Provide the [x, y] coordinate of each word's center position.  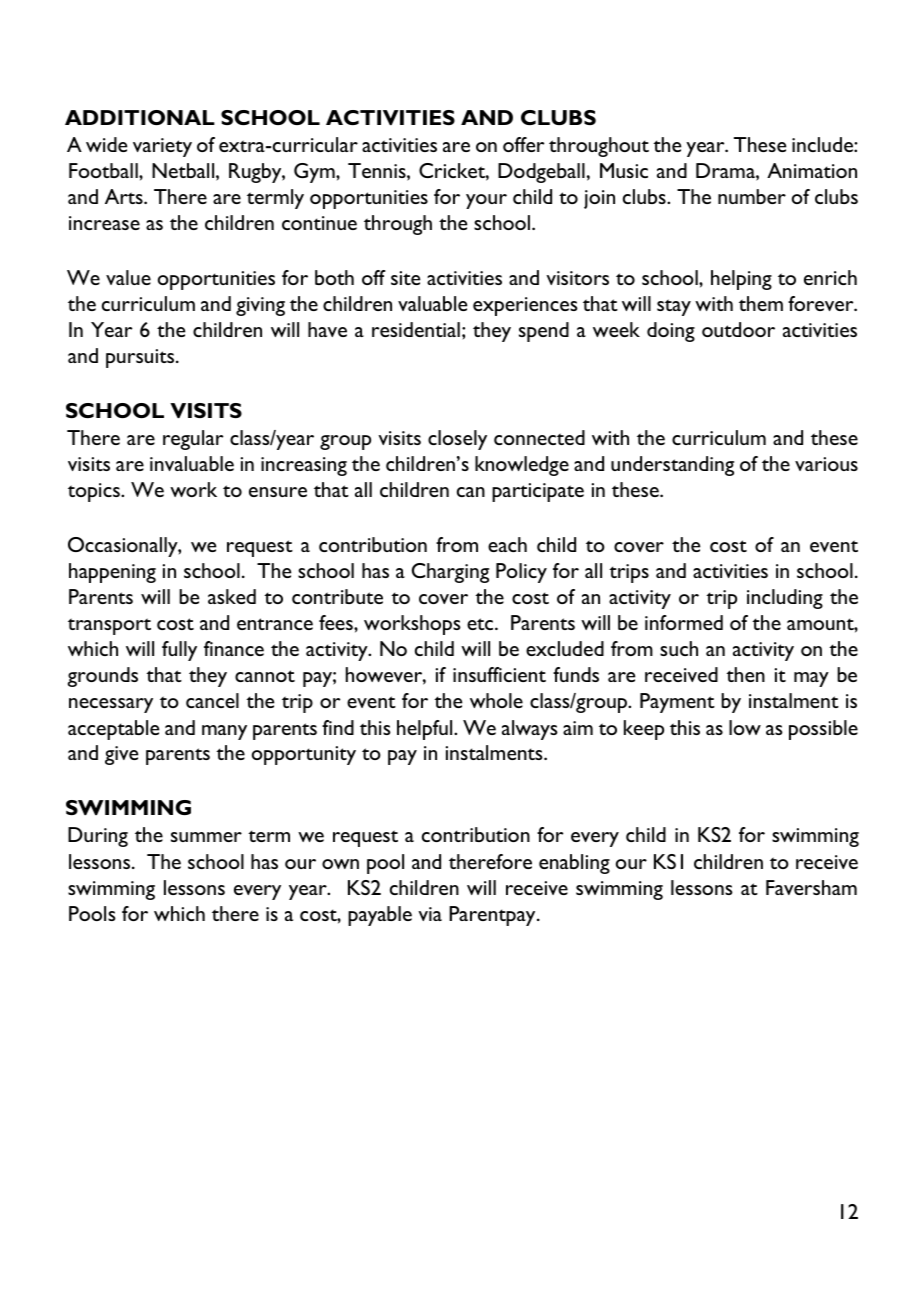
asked [232, 596]
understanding [672, 466]
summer [206, 837]
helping [741, 280]
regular [193, 440]
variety [162, 147]
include [823, 144]
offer [523, 144]
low [745, 727]
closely [457, 440]
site [405, 278]
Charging [450, 573]
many [224, 732]
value [128, 277]
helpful [426, 730]
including [785, 599]
